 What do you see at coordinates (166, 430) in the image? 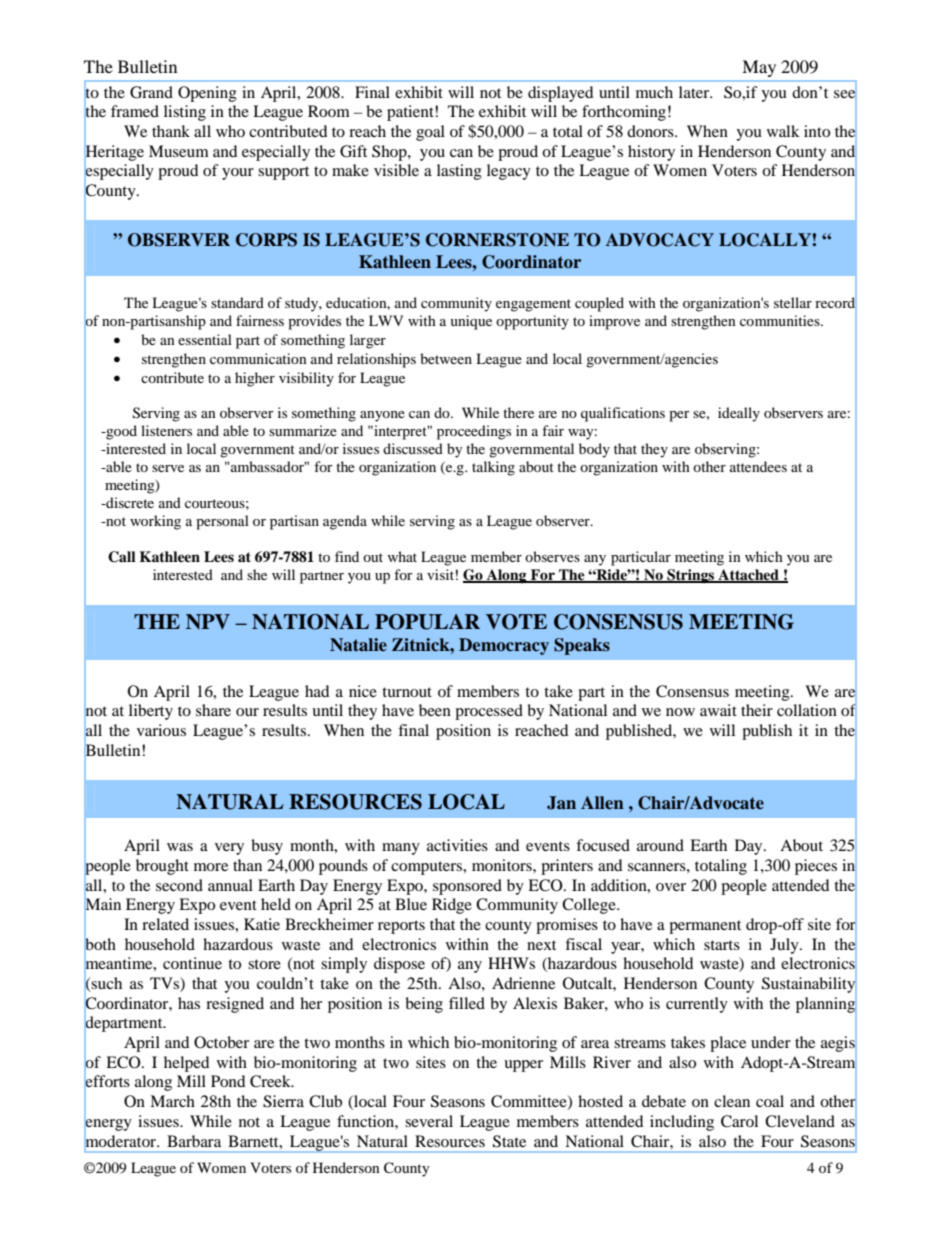
I see `listeners` at bounding box center [166, 430].
